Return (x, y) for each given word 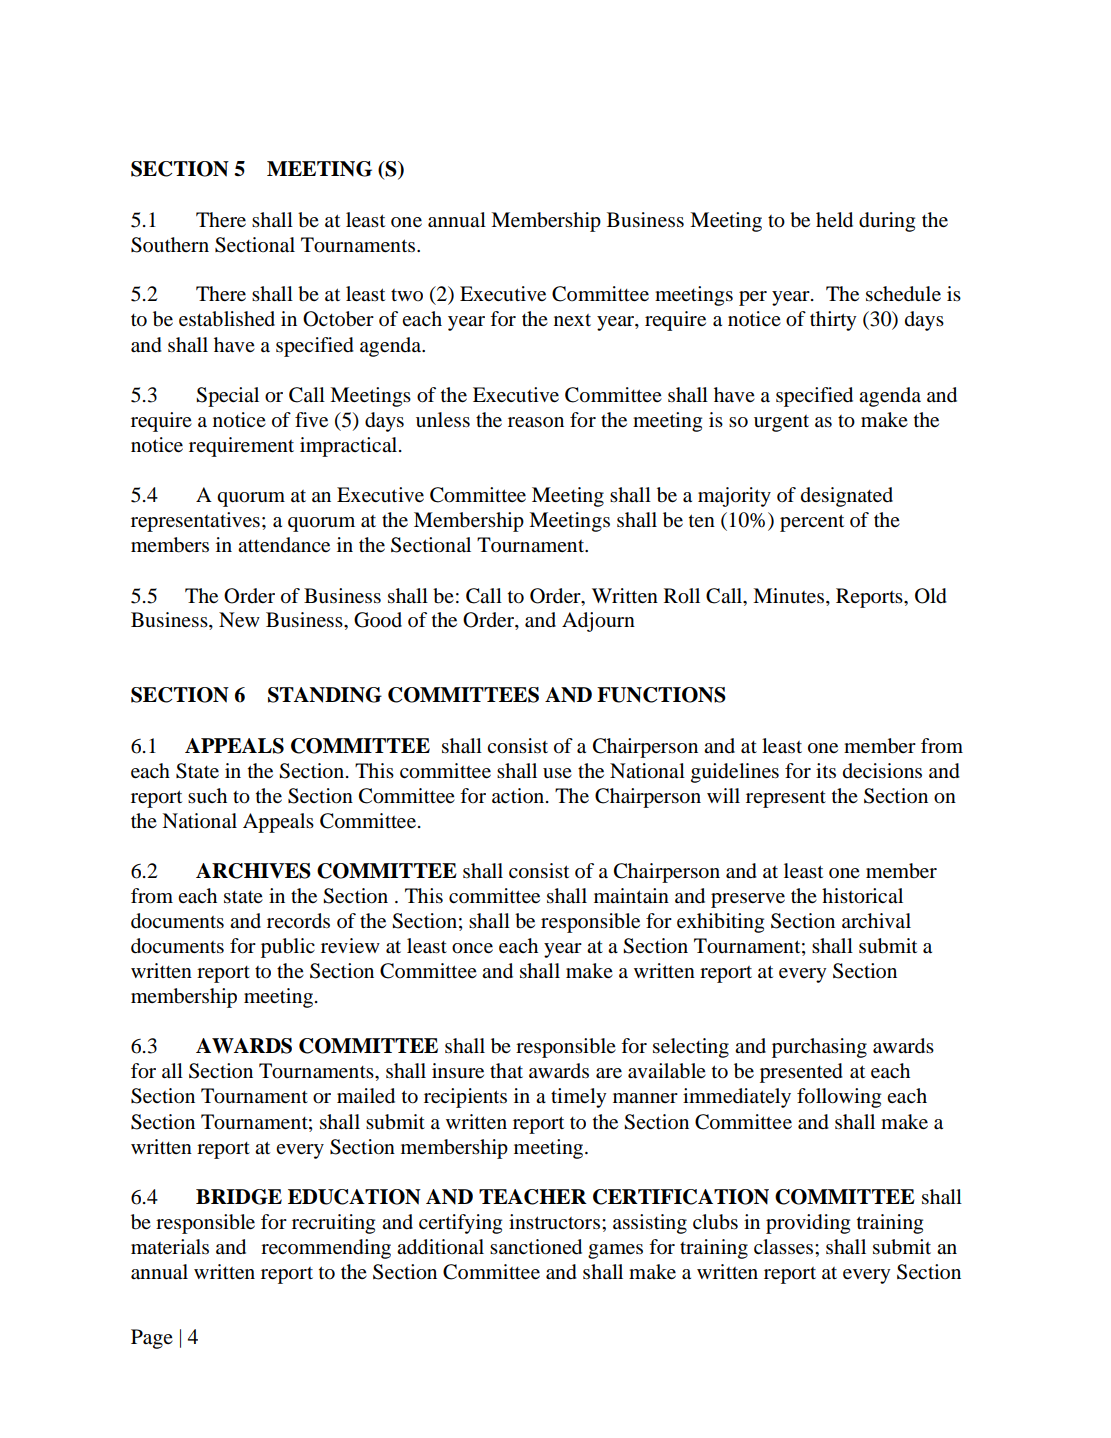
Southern (170, 245)
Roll (682, 596)
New (239, 619)
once (472, 948)
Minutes (790, 596)
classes (785, 1247)
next (572, 320)
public (288, 948)
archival (876, 920)
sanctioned (536, 1247)
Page (152, 1339)
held (834, 220)
